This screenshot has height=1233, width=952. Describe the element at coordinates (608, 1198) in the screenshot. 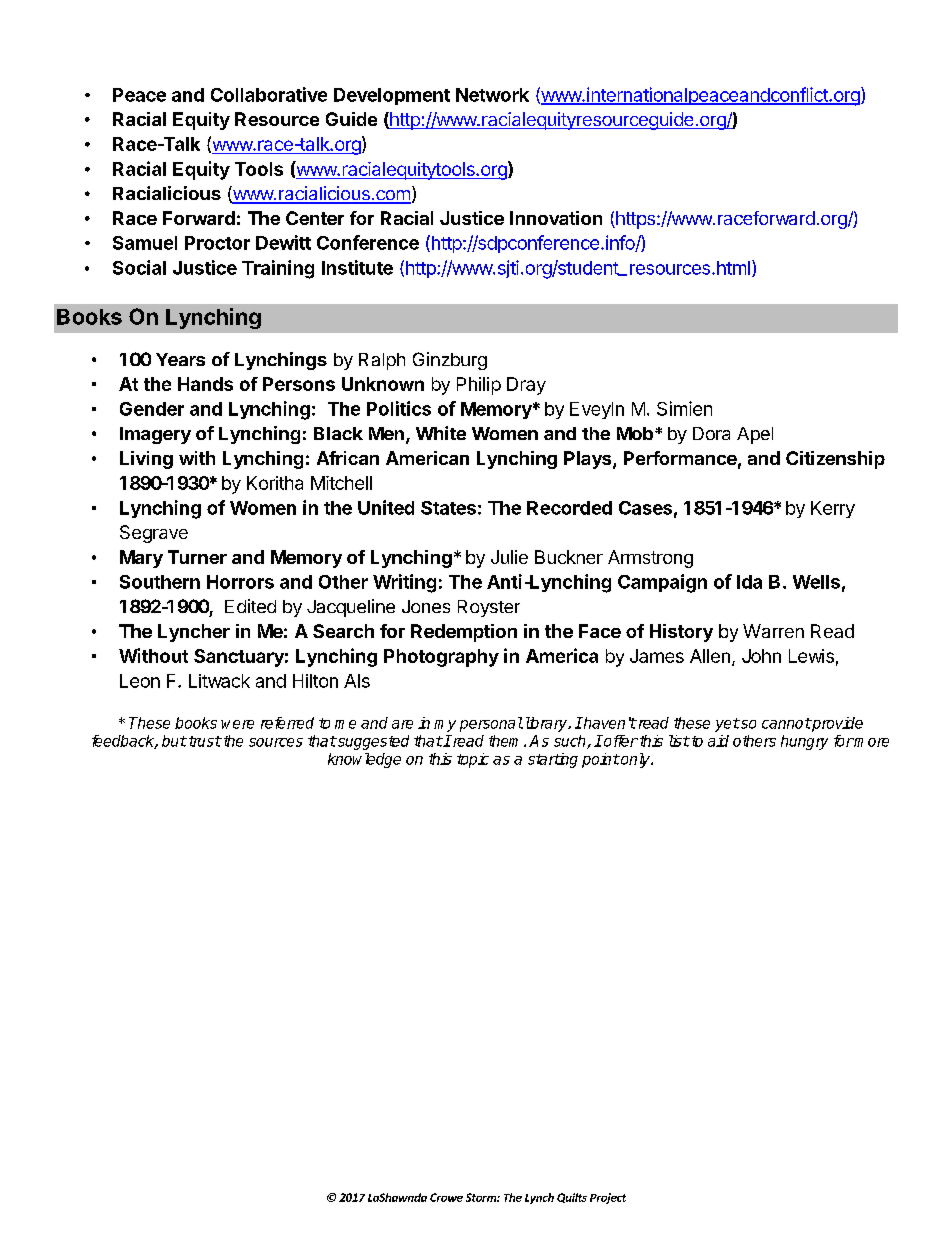

I see `Project` at that location.
